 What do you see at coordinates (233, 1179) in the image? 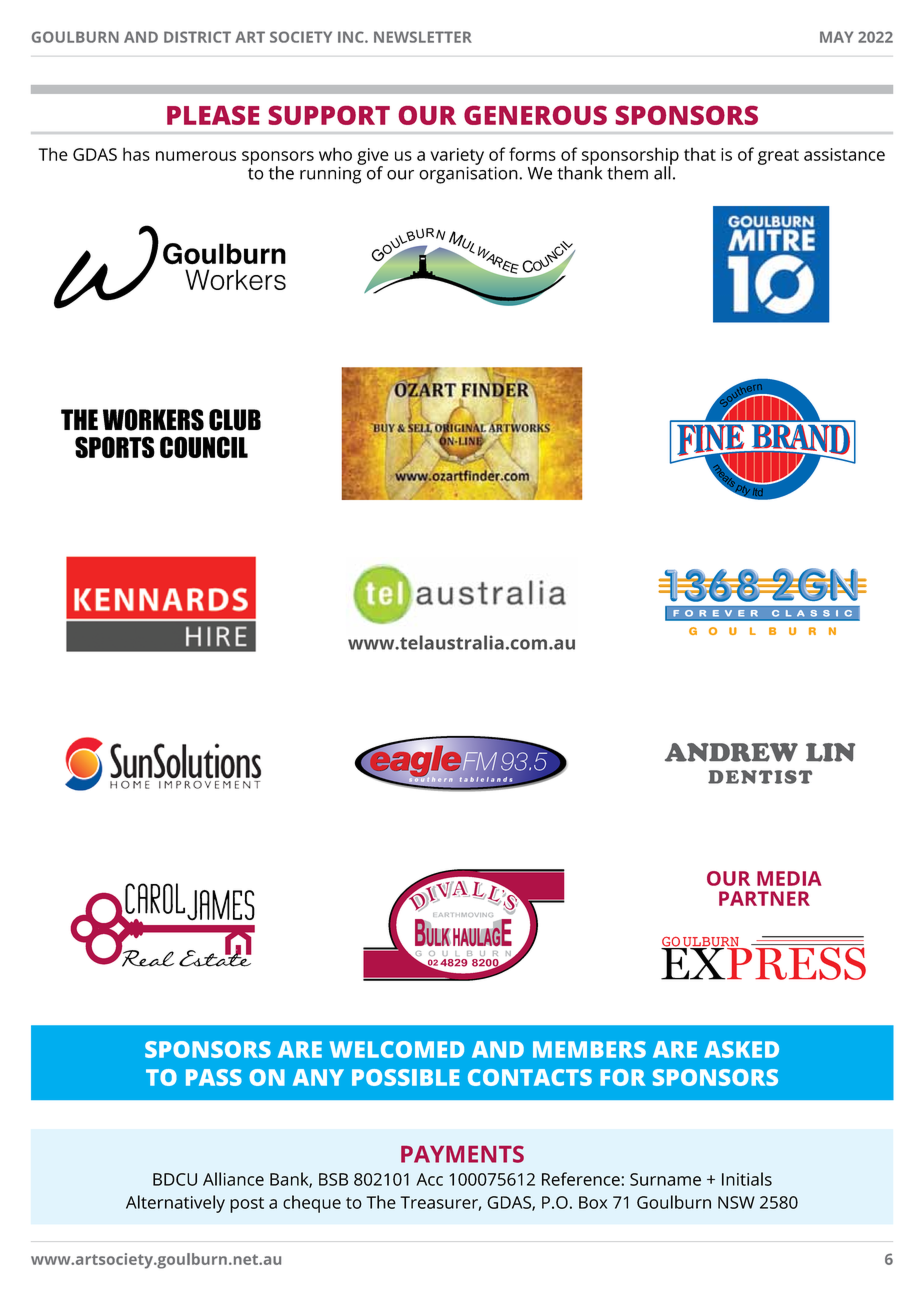
I see `Alliance` at bounding box center [233, 1179].
